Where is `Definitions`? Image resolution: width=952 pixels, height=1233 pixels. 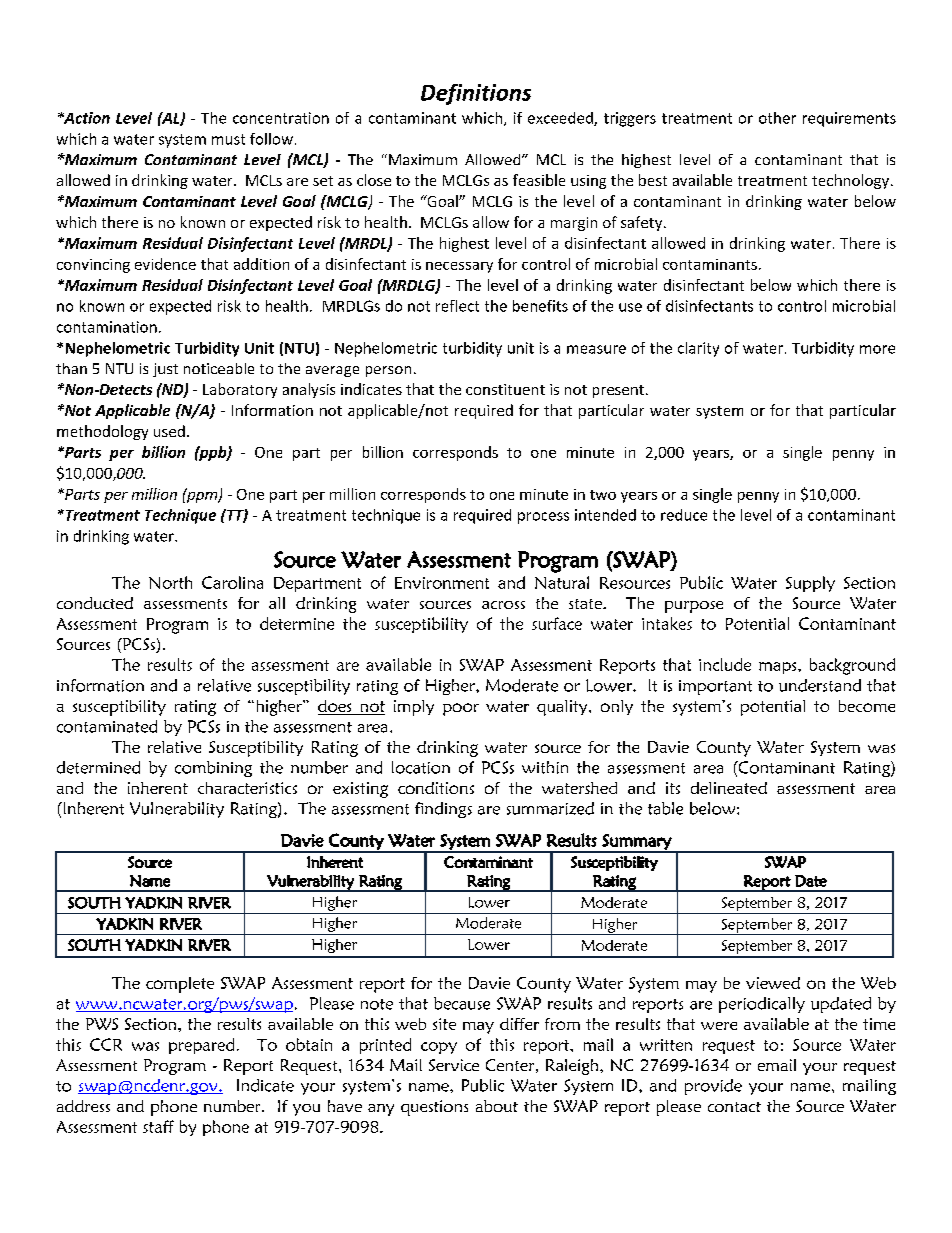
Definitions is located at coordinates (476, 94).
